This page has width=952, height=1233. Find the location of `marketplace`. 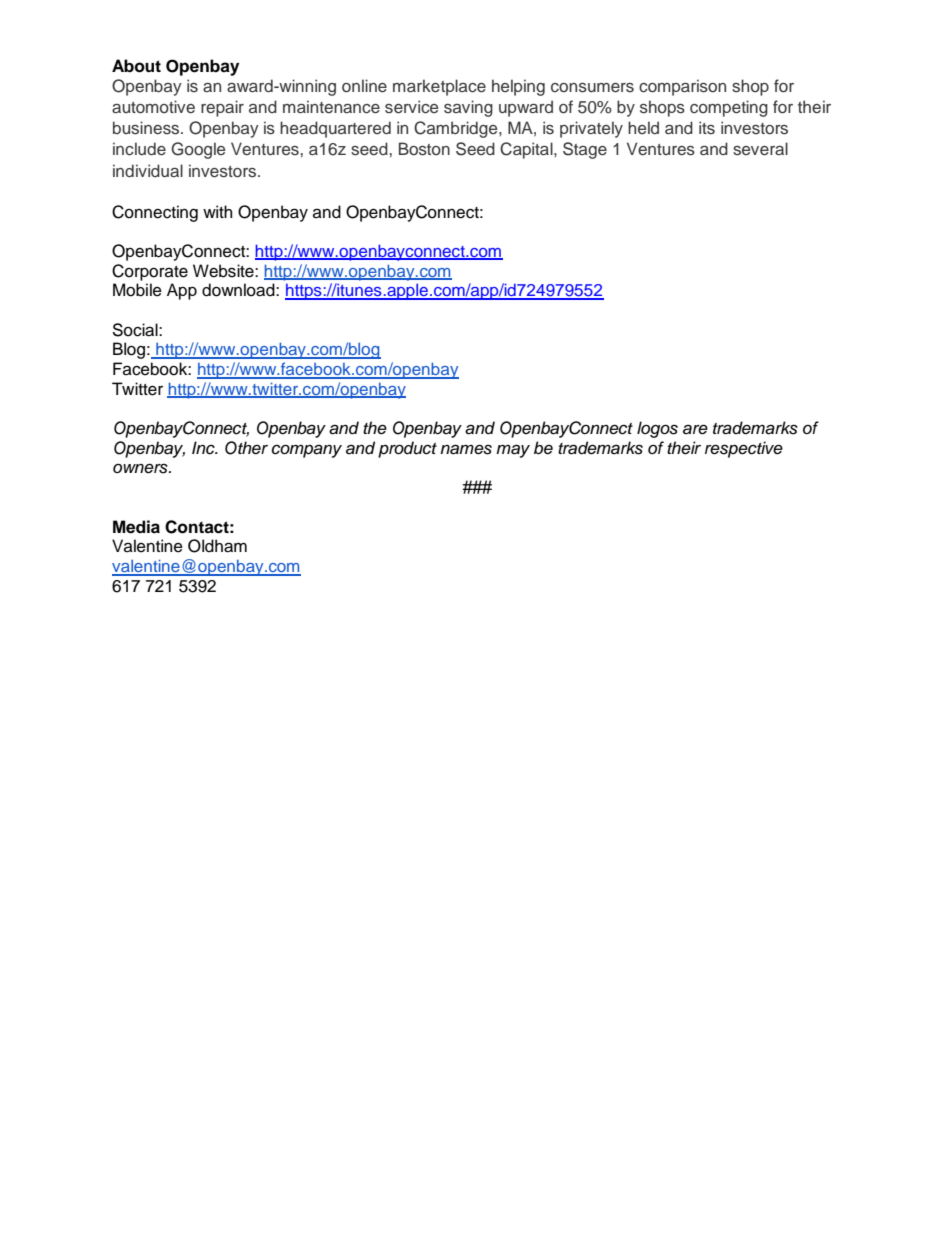

marketplace is located at coordinates (439, 87).
